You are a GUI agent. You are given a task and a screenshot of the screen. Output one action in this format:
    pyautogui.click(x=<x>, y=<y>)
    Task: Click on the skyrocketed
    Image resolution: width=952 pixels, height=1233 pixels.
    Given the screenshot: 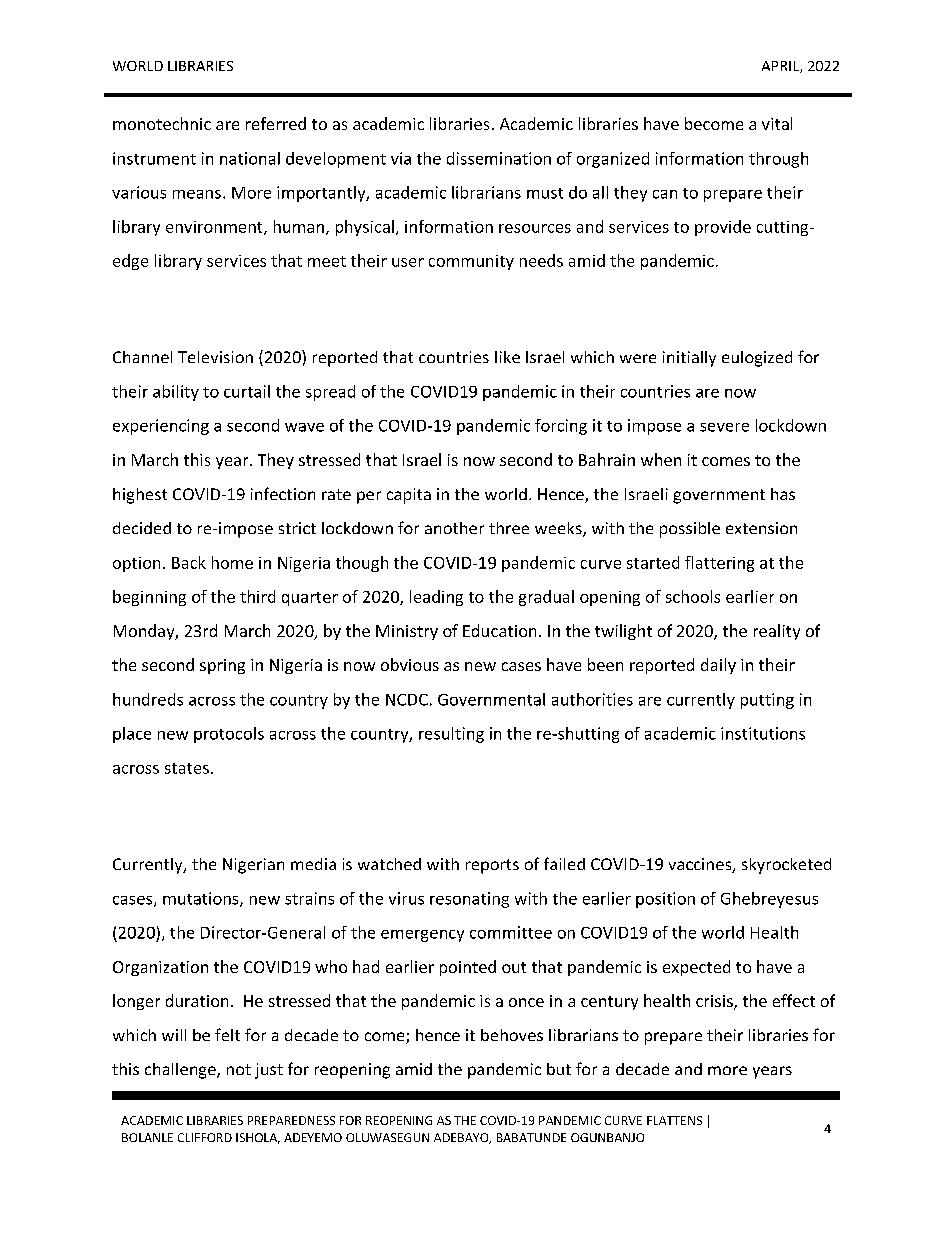 What is the action you would take?
    pyautogui.click(x=786, y=866)
